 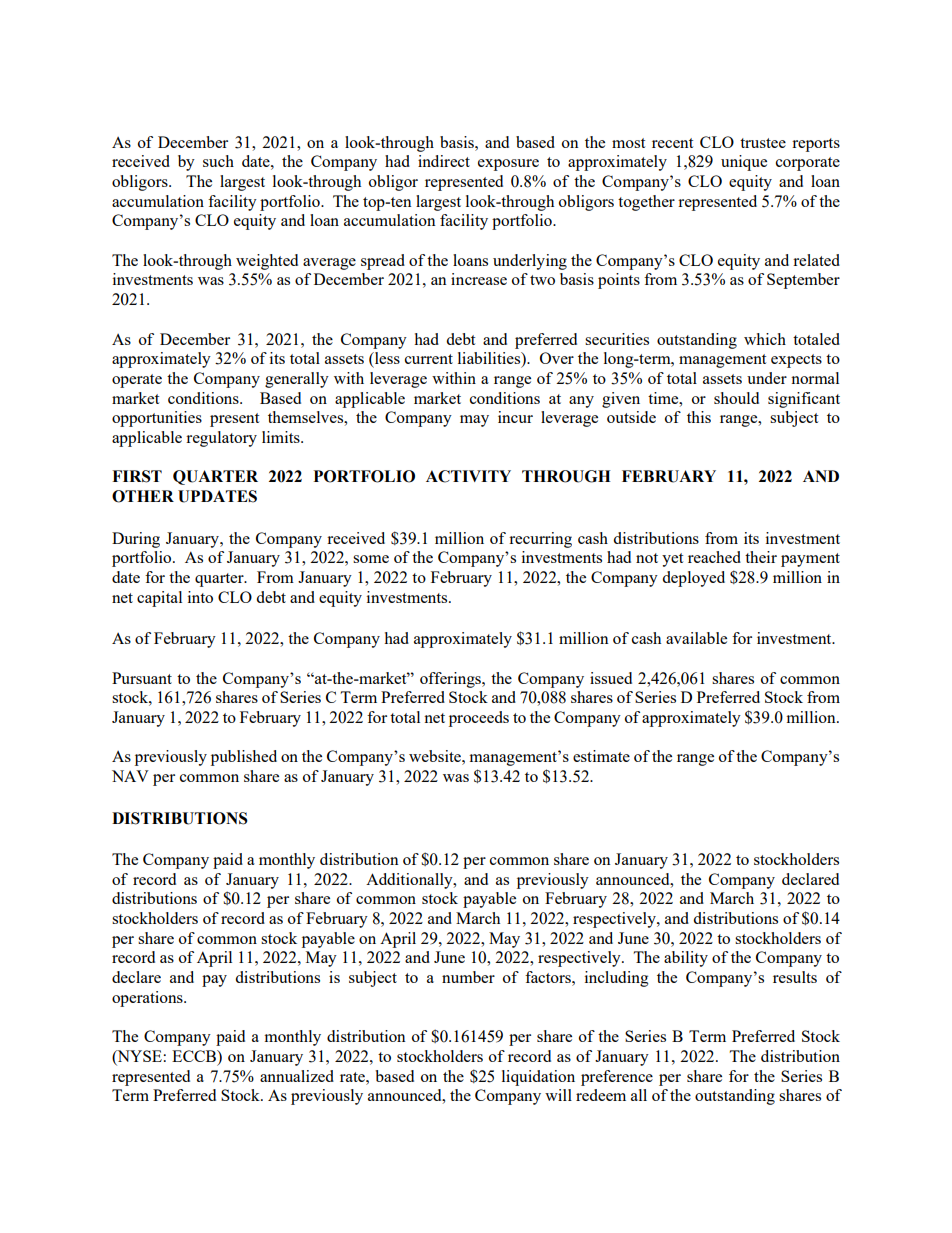 I want to click on unique, so click(x=744, y=163).
